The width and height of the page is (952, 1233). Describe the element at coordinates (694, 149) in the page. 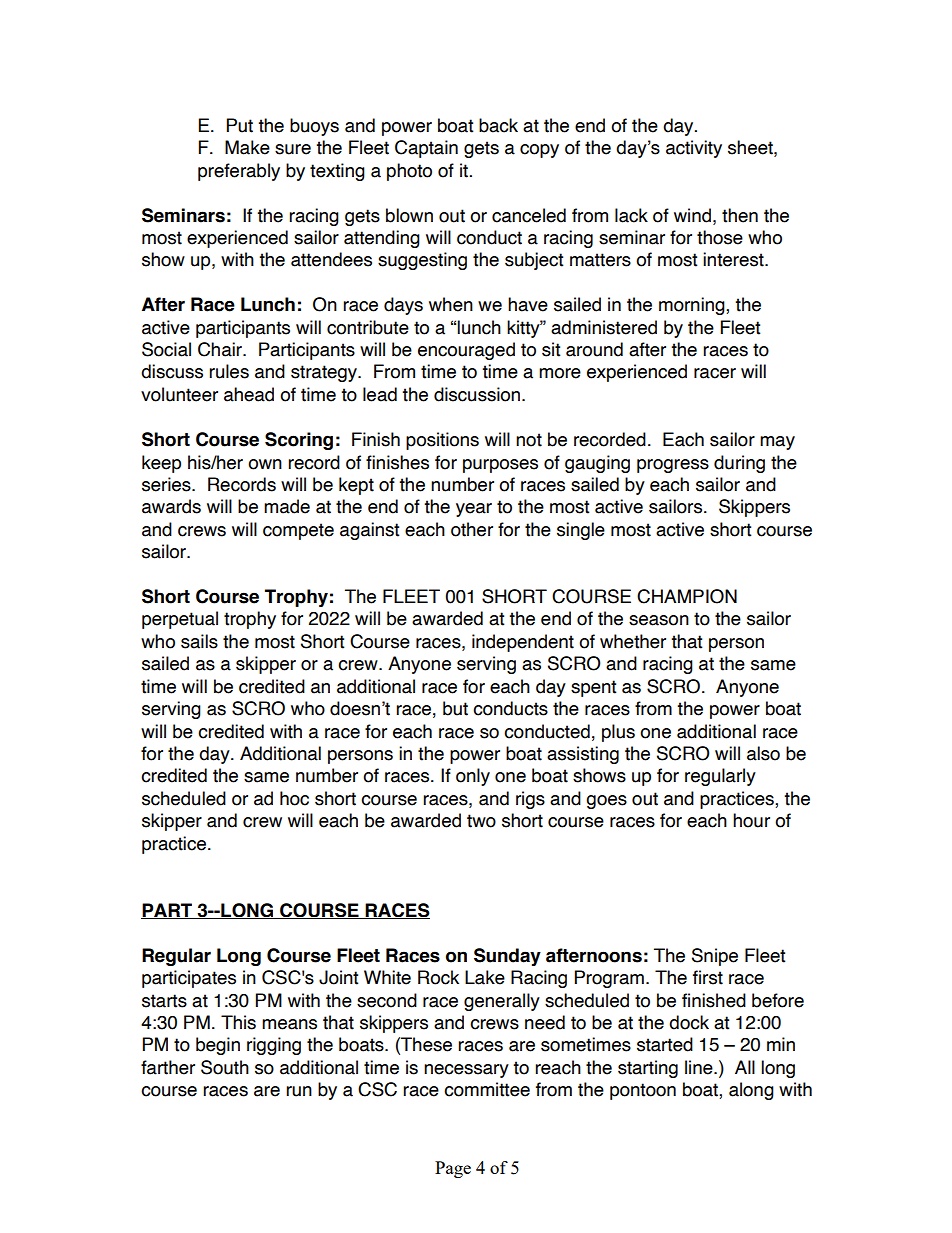

I see `activity` at that location.
